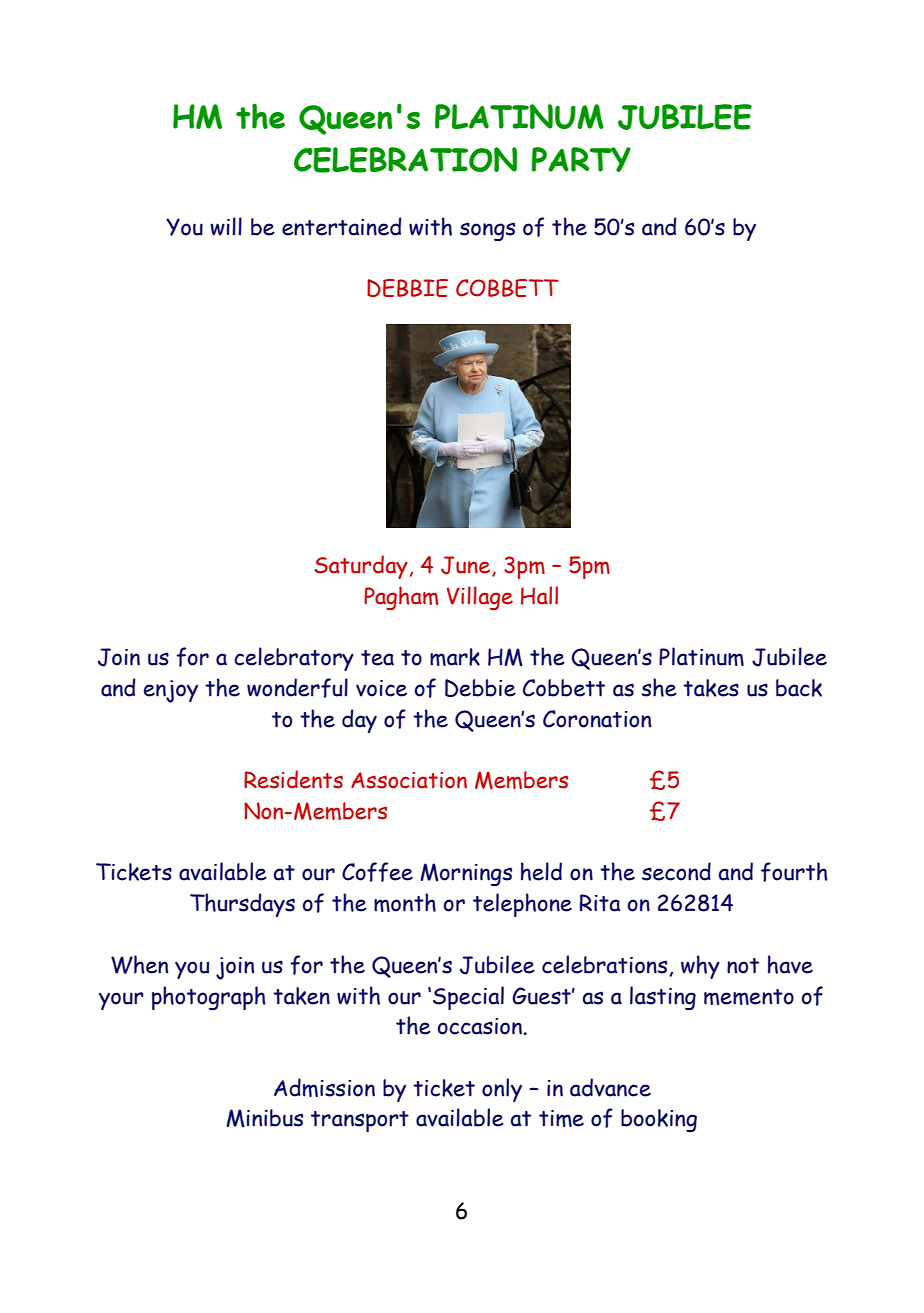 The image size is (924, 1313). What do you see at coordinates (711, 688) in the screenshot?
I see `takes` at bounding box center [711, 688].
